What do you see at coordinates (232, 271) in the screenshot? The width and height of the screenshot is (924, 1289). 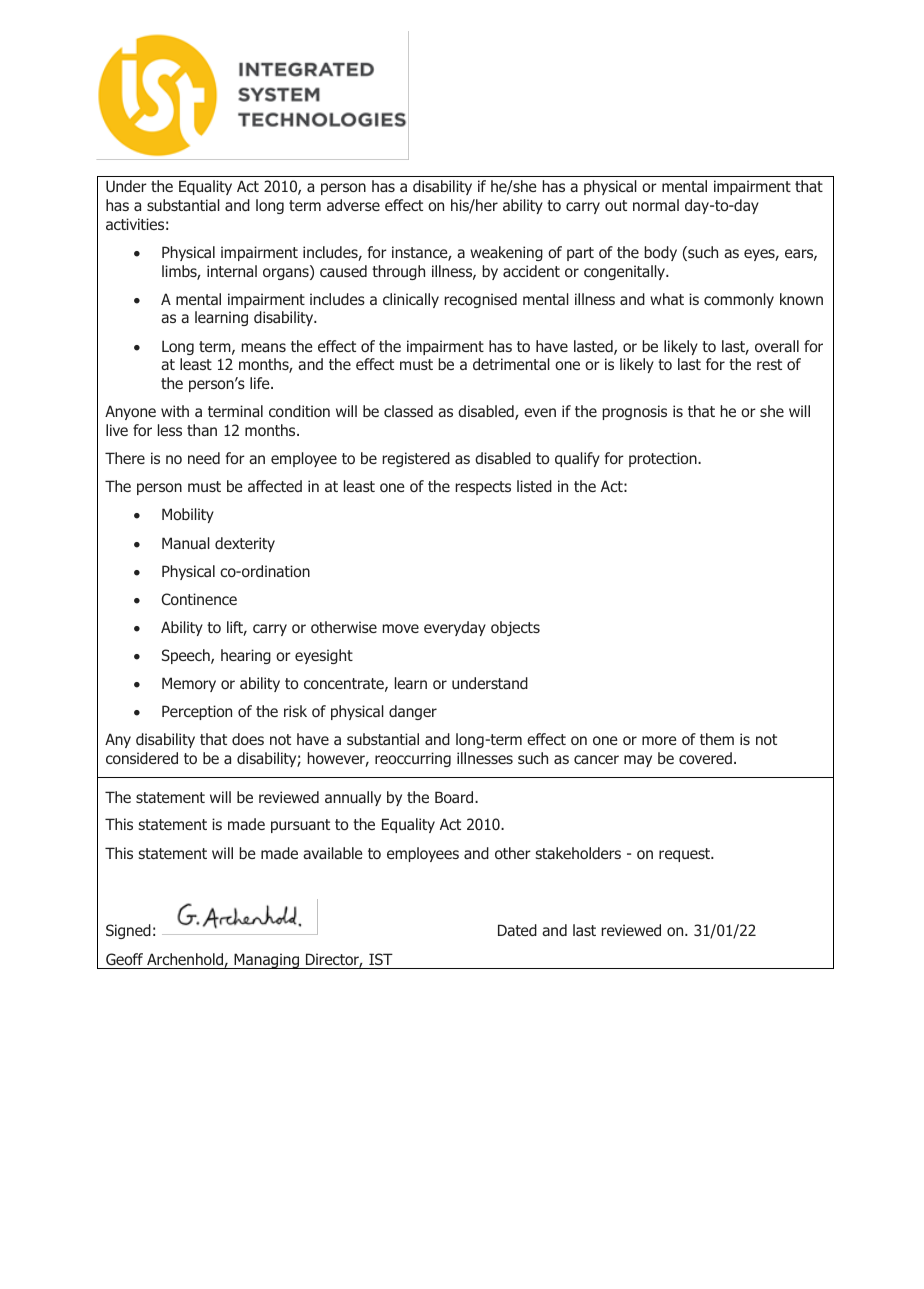 I see `internal` at bounding box center [232, 271].
